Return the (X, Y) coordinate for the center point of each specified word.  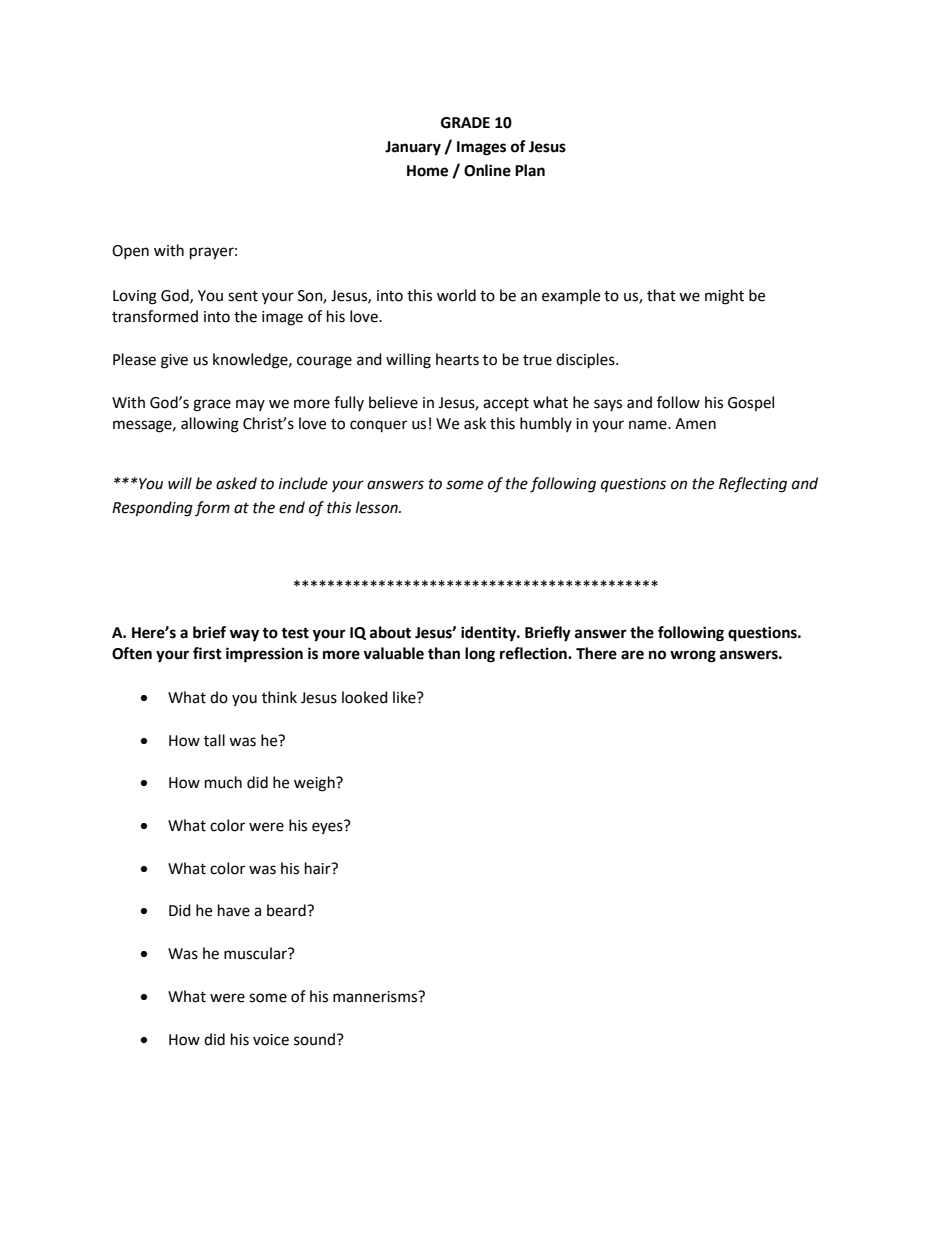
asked (236, 483)
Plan (530, 170)
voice (271, 1040)
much (223, 782)
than (444, 653)
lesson (378, 507)
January (413, 148)
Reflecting (753, 485)
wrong (693, 656)
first (207, 653)
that (661, 295)
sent (243, 296)
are (632, 655)
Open (130, 252)
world (456, 295)
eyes (328, 827)
